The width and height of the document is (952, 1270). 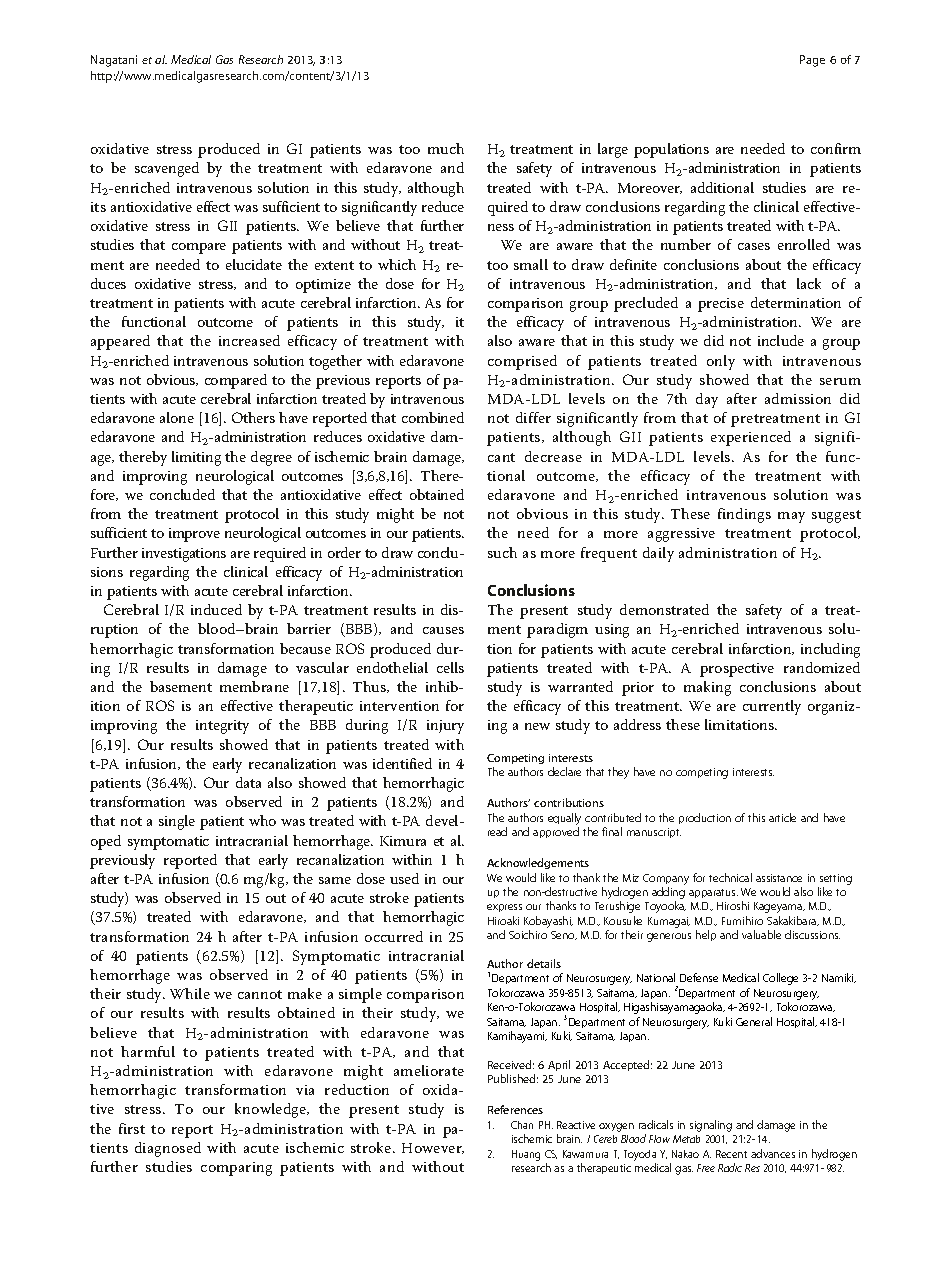 What do you see at coordinates (216, 609) in the document?
I see `induced` at bounding box center [216, 609].
